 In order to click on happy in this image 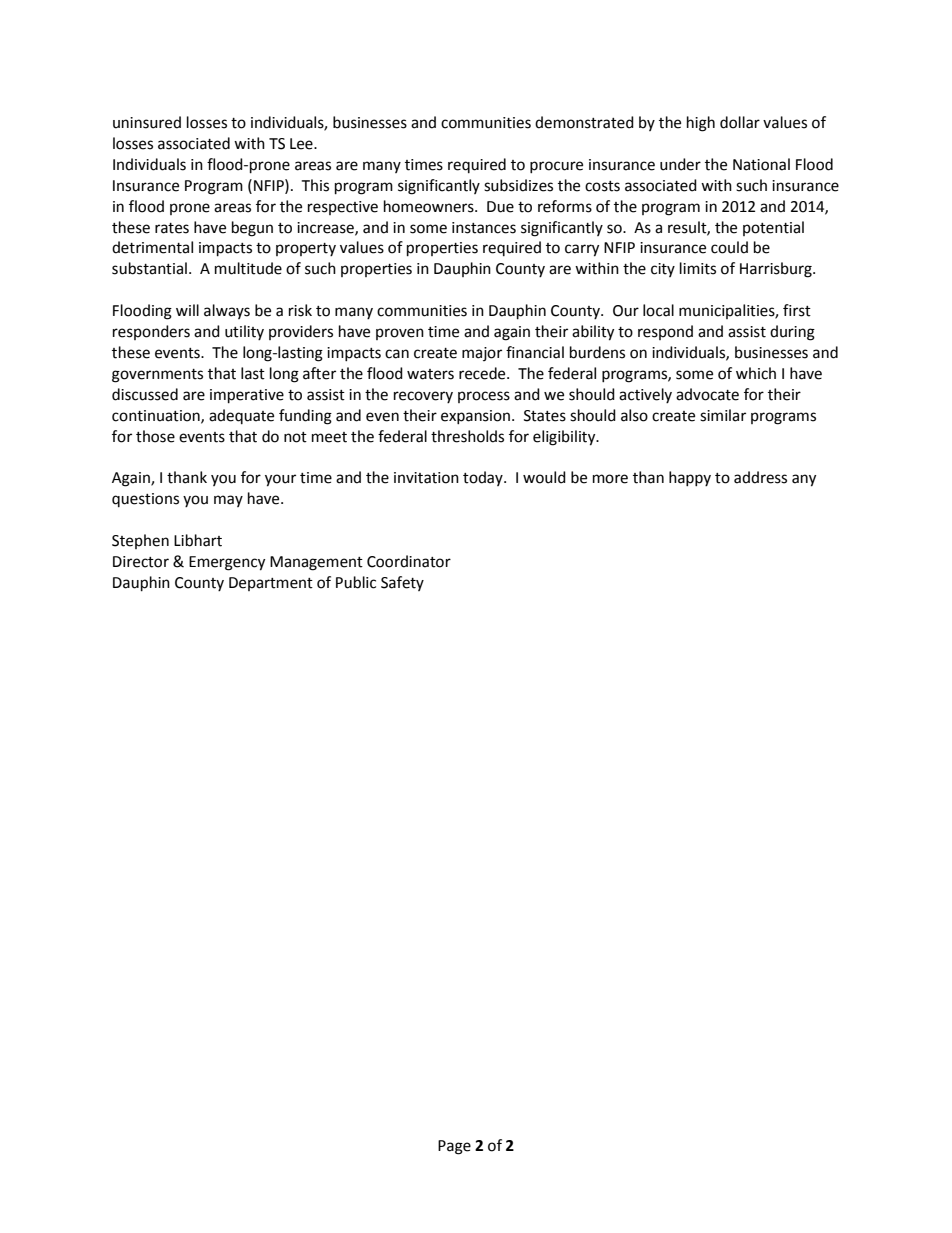, I will do `click(690, 478)`.
